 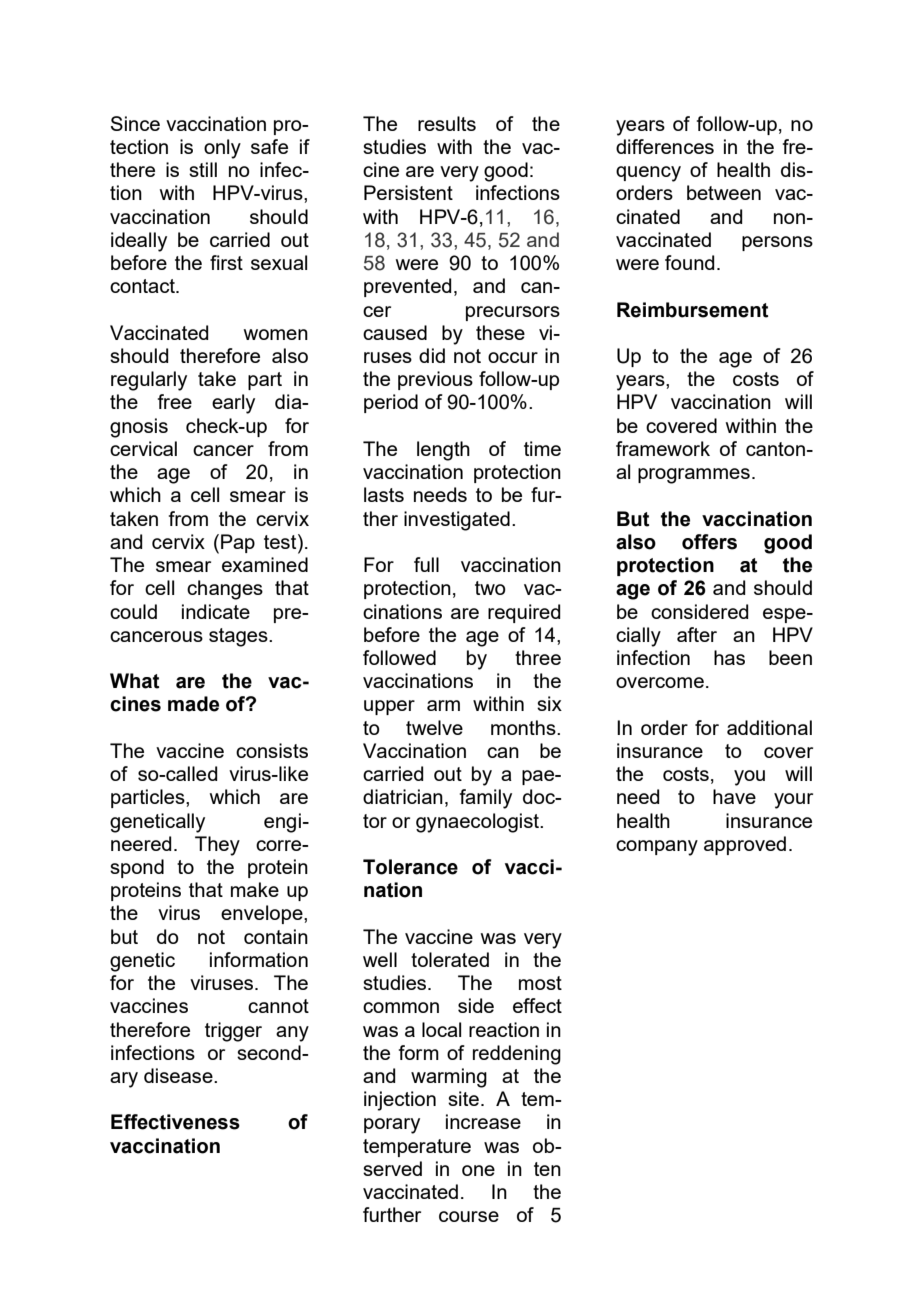 I want to click on framework, so click(x=663, y=448).
